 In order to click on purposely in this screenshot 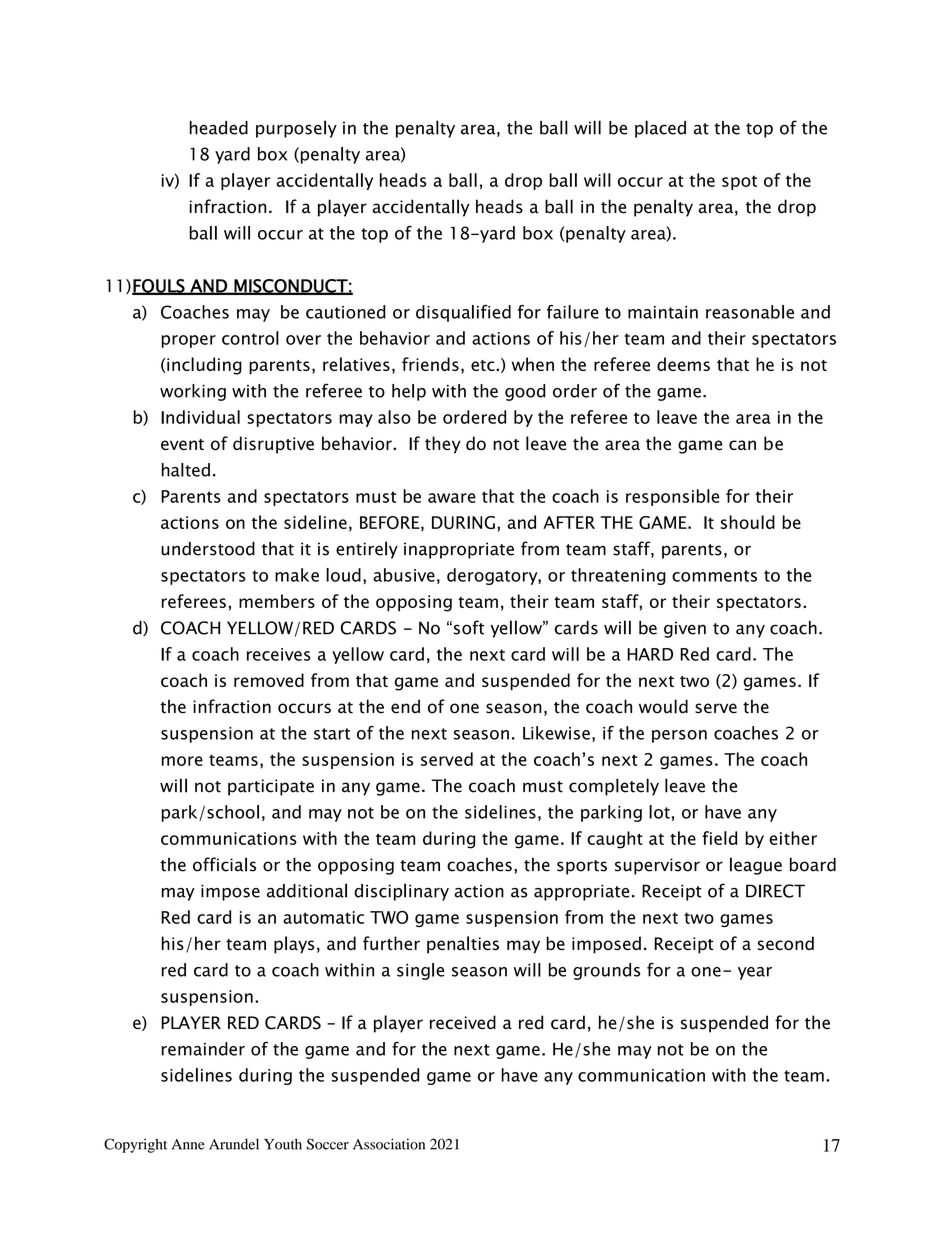, I will do `click(296, 129)`.
